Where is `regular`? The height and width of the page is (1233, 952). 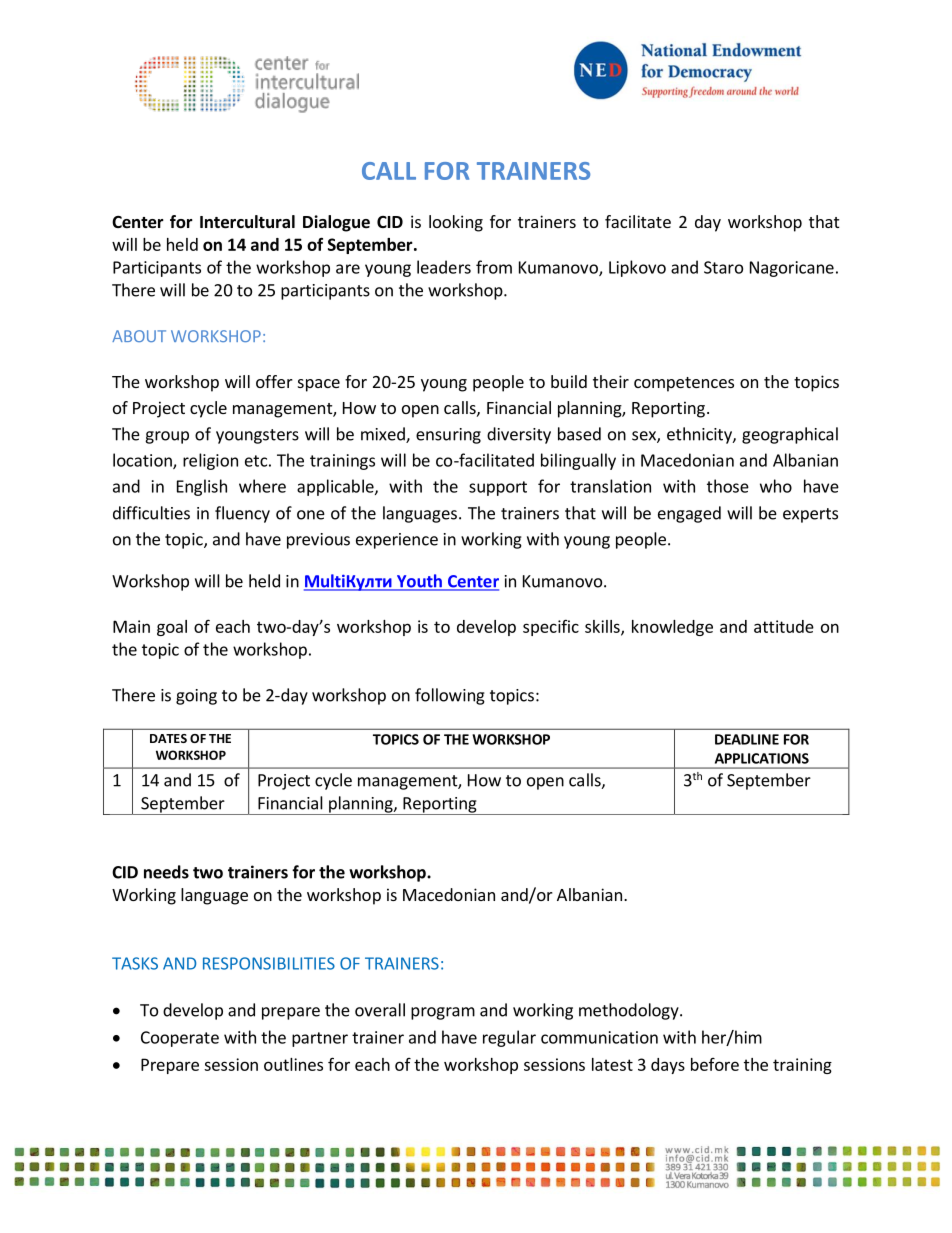
regular is located at coordinates (509, 1038).
